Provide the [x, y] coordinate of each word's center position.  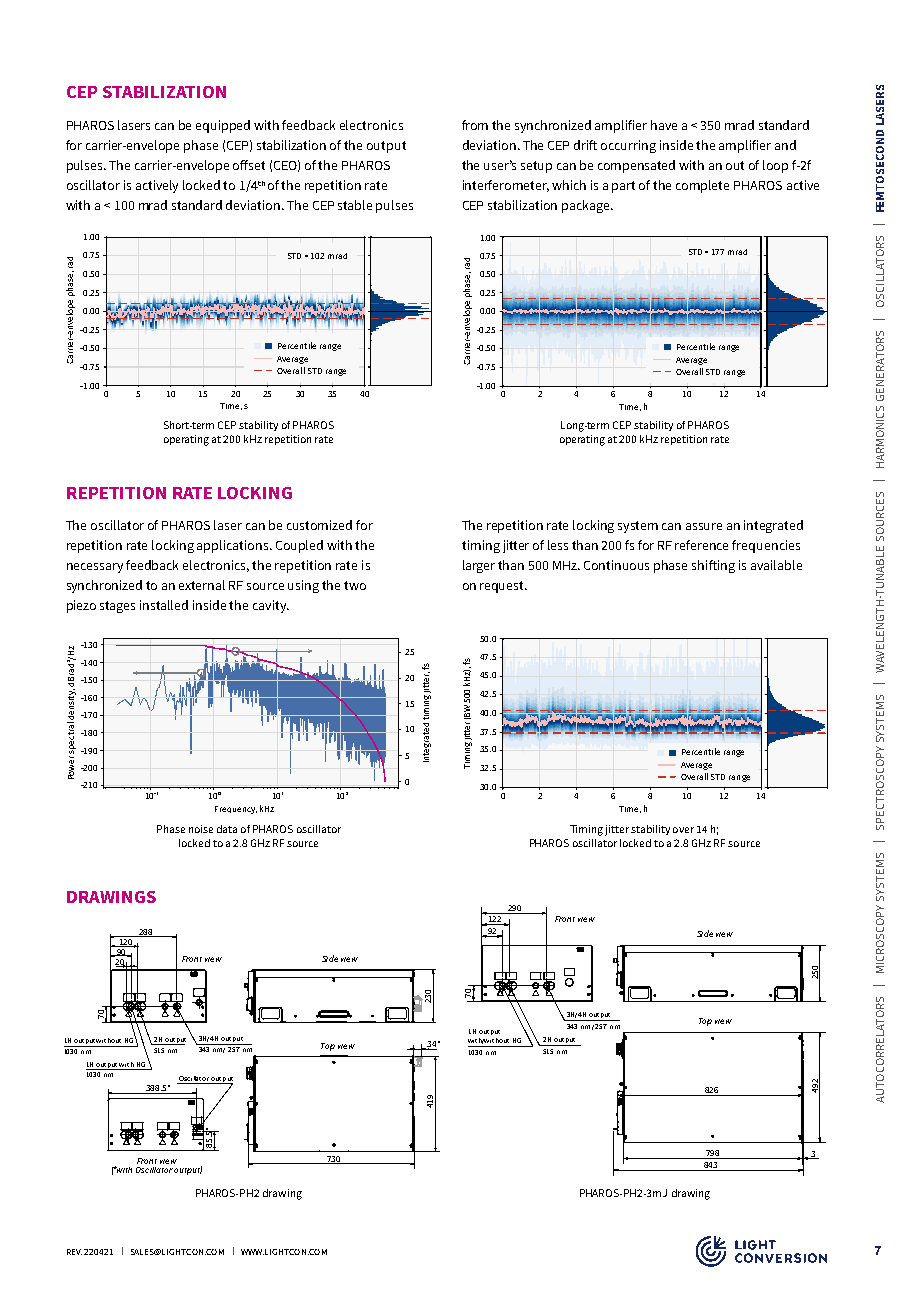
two [355, 585]
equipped [223, 126]
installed [164, 605]
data [227, 829]
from [475, 125]
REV [74, 1252]
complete [702, 186]
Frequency [236, 810]
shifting [713, 566]
